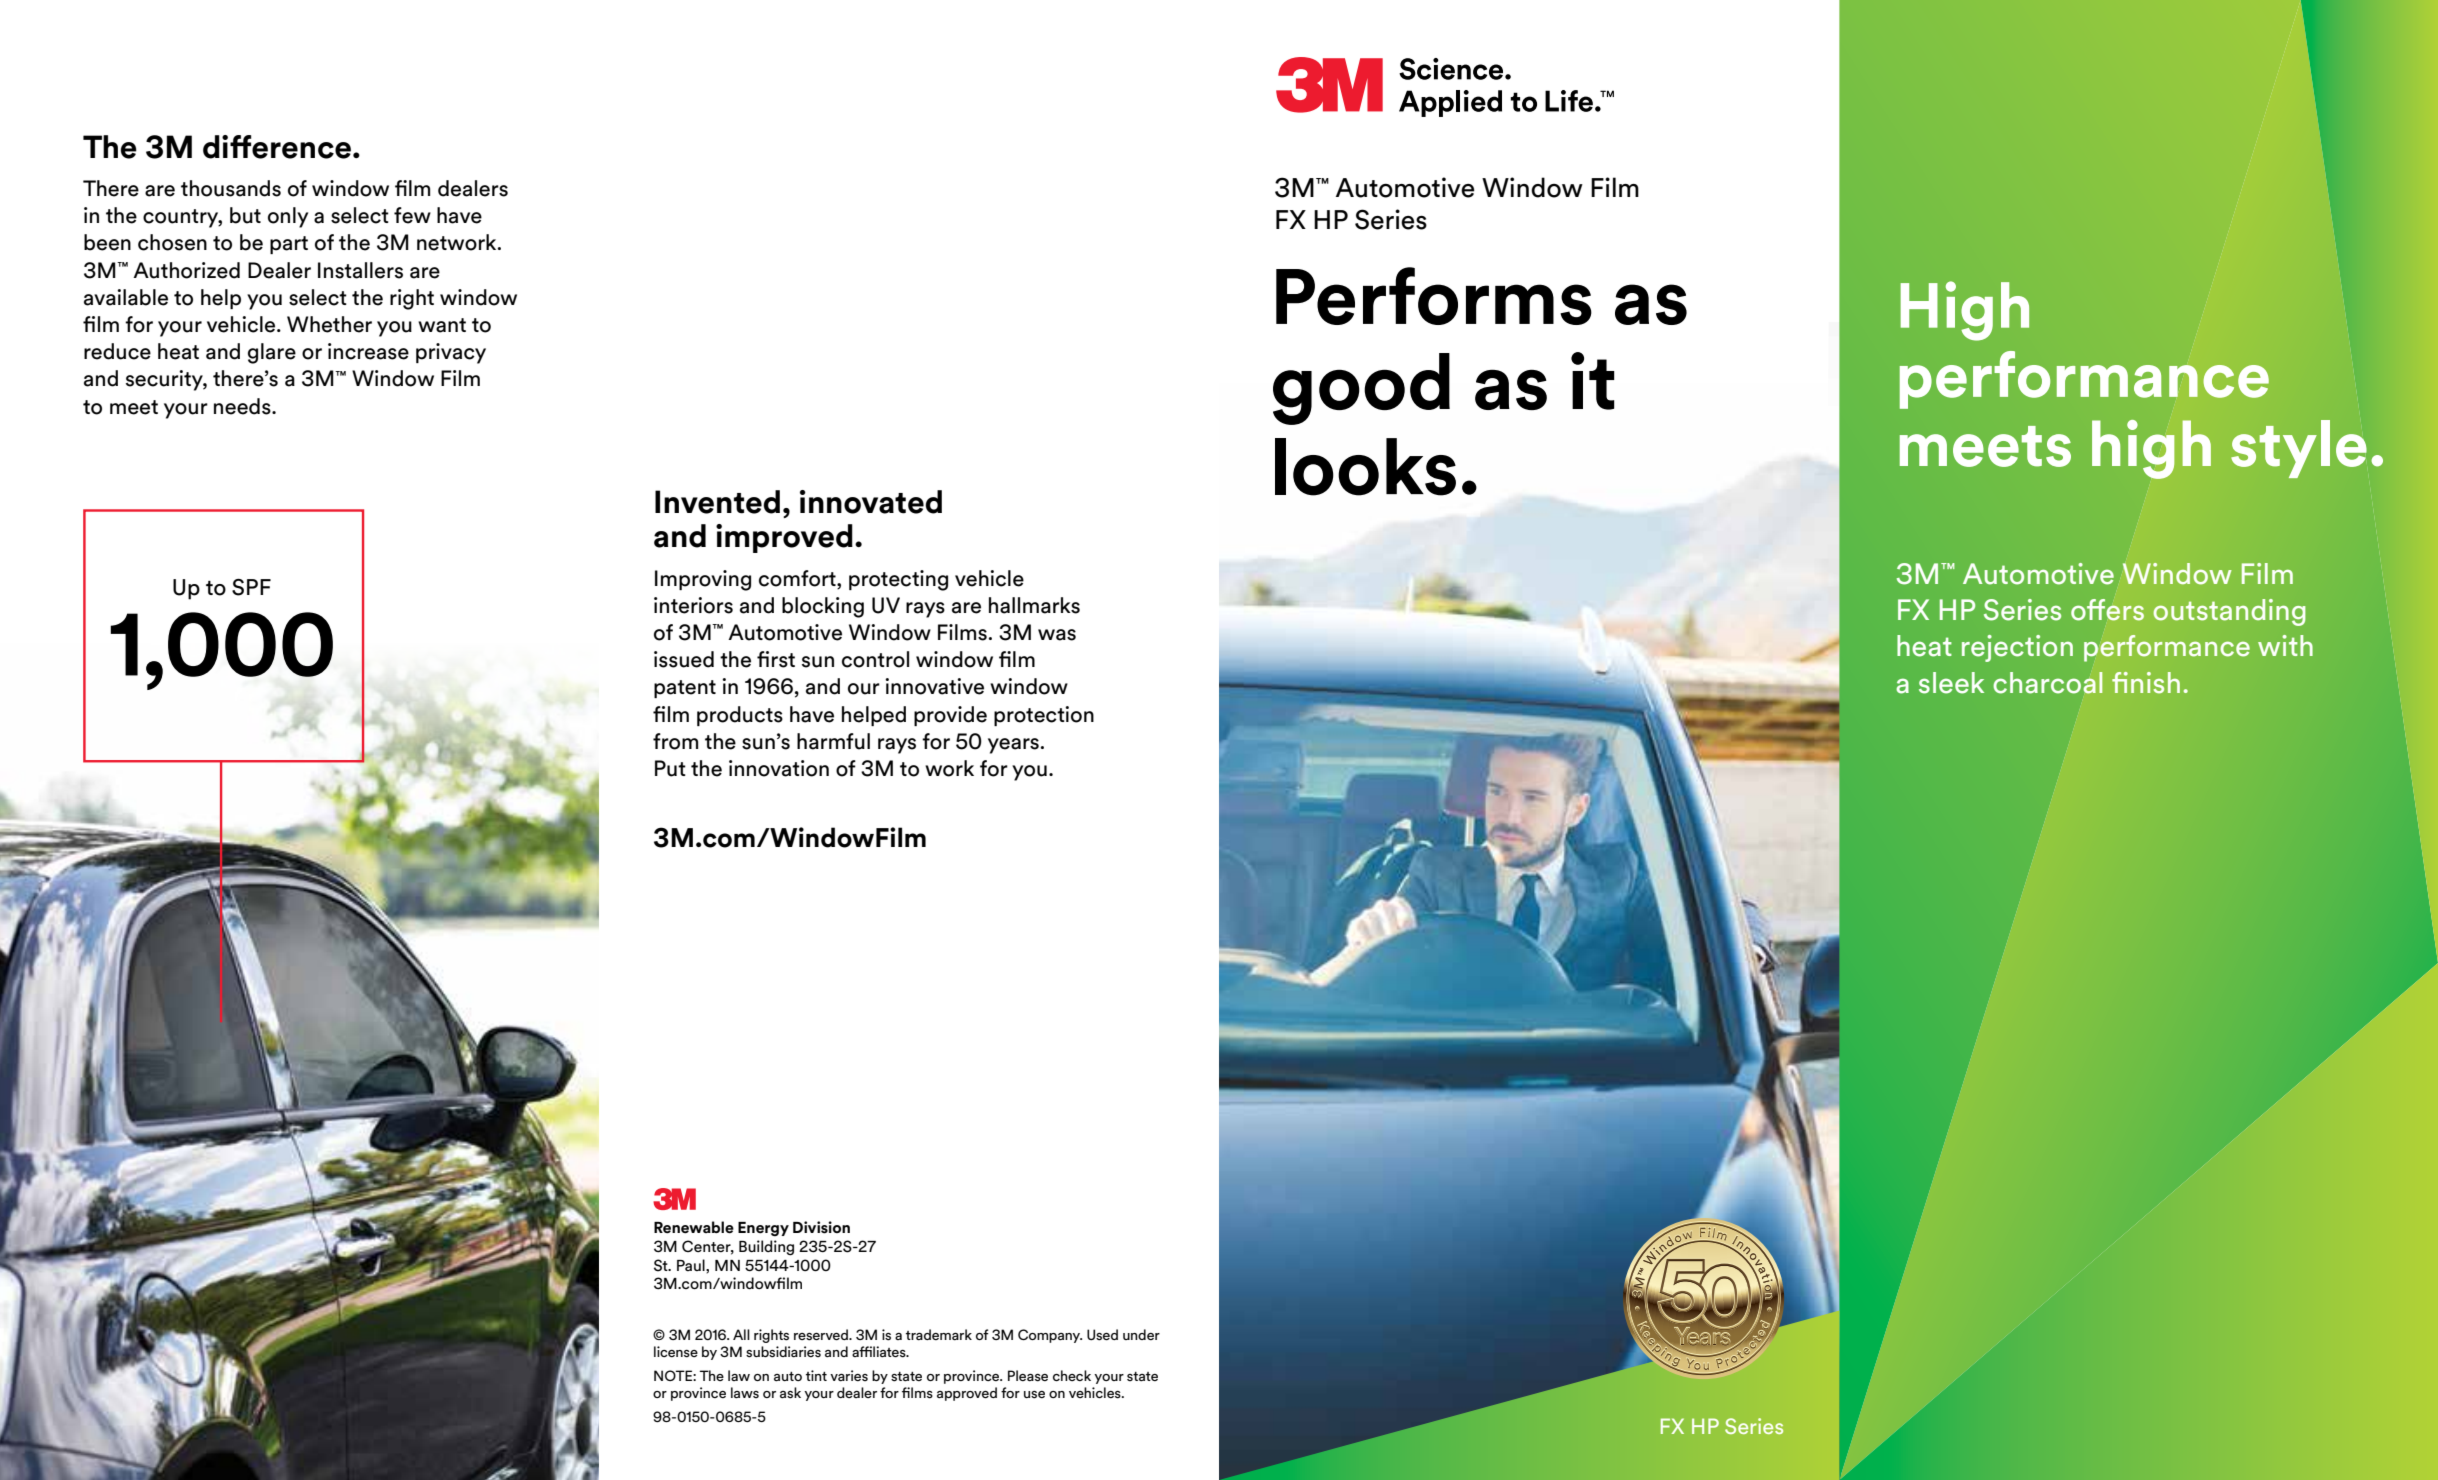  What do you see at coordinates (2107, 610) in the document?
I see `offers` at bounding box center [2107, 610].
